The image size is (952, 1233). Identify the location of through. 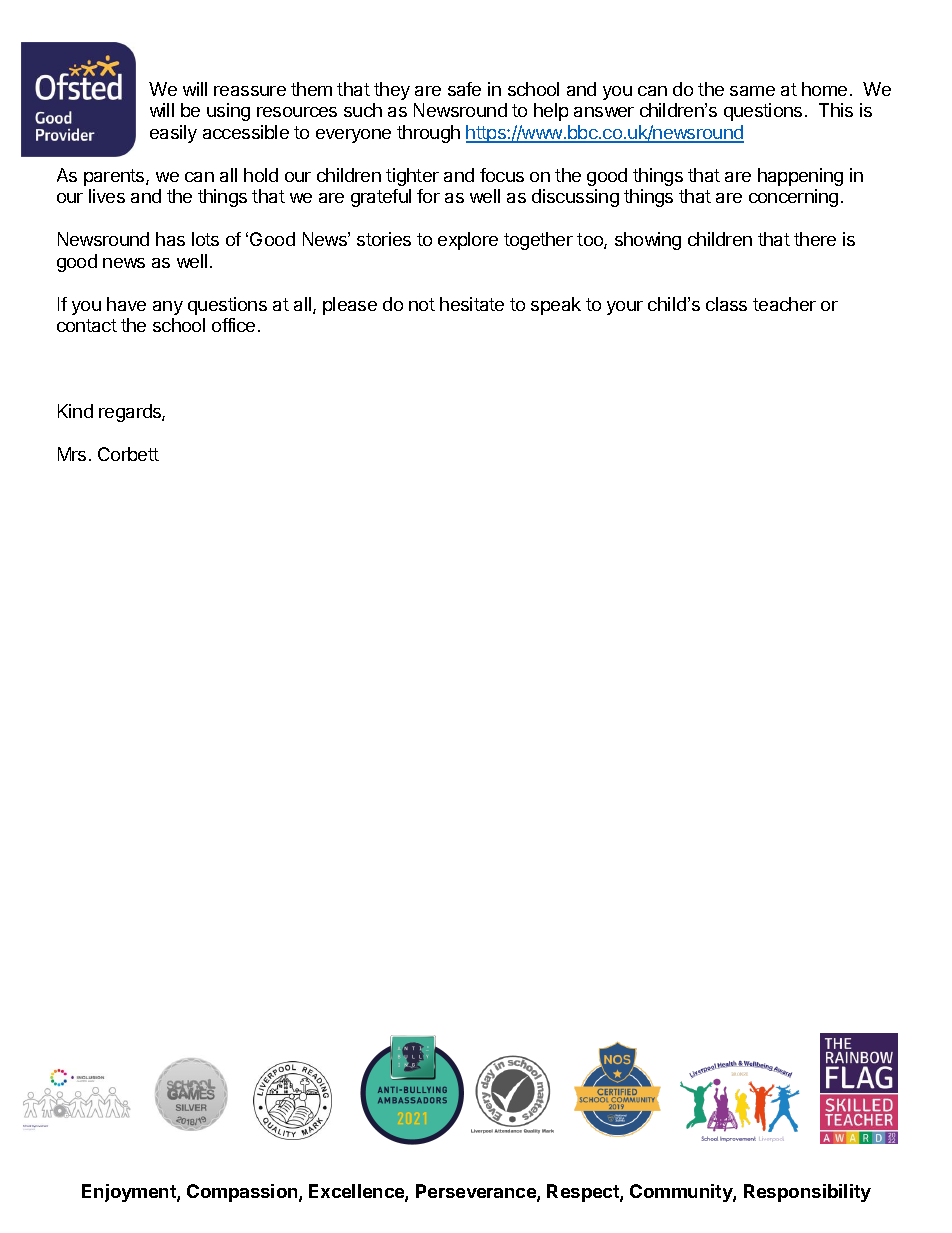
(428, 134).
